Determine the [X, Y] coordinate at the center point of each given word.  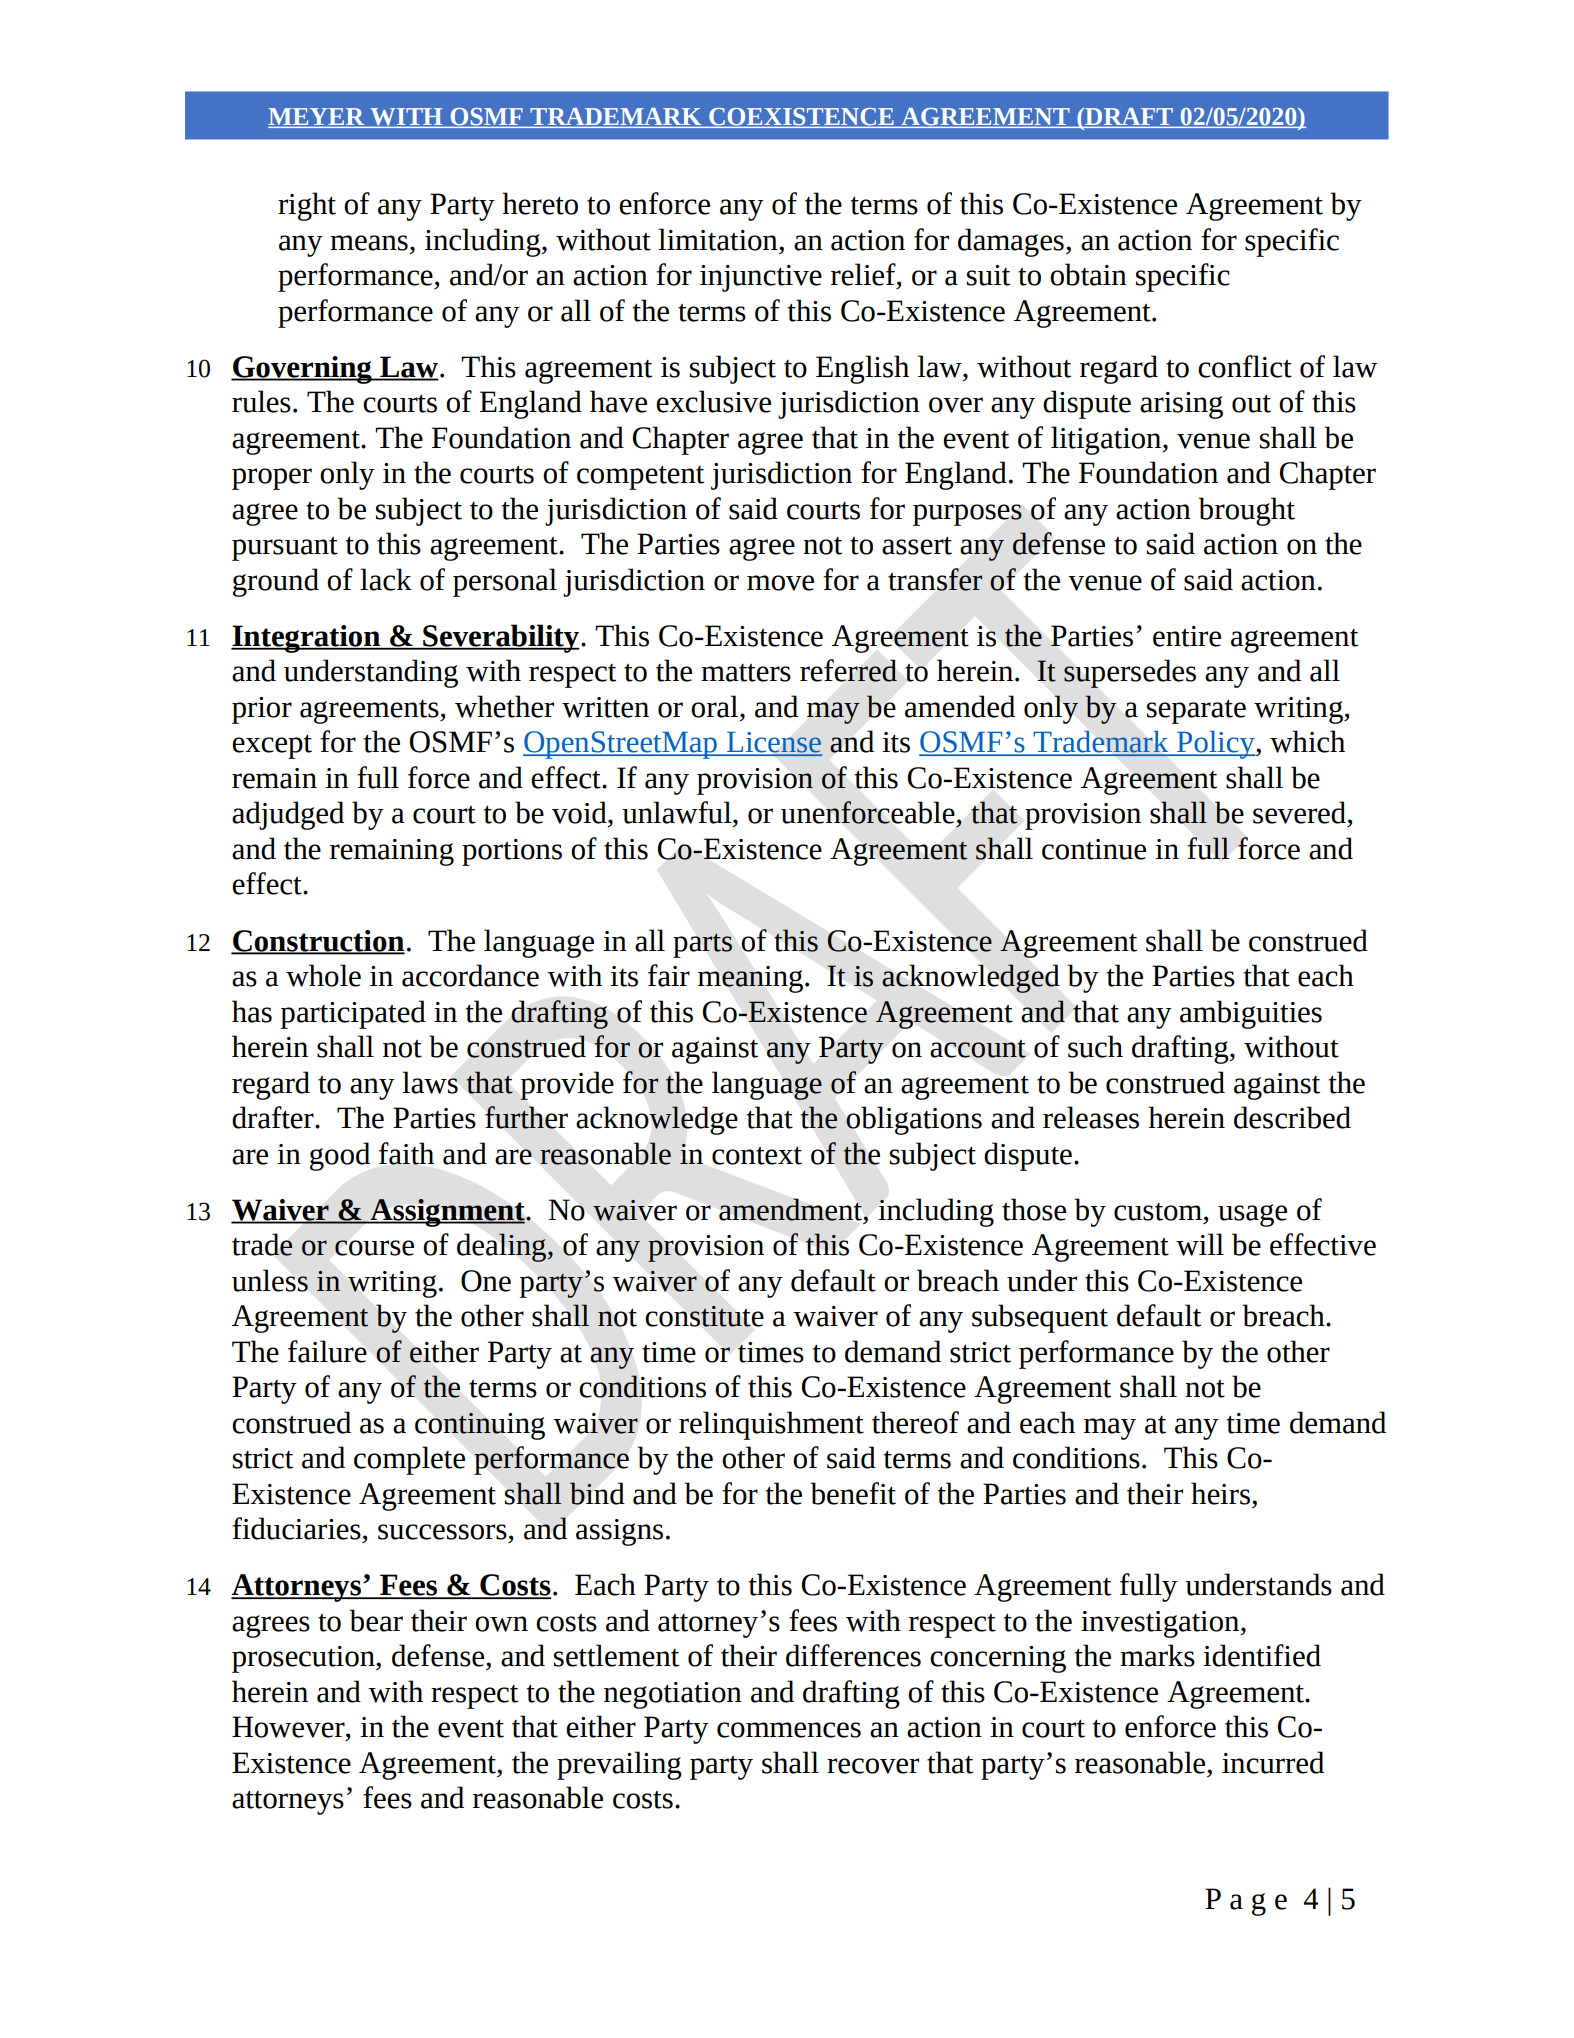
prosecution [304, 1659]
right [307, 206]
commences [789, 1730]
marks [1157, 1655]
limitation [719, 239]
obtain [1088, 274]
